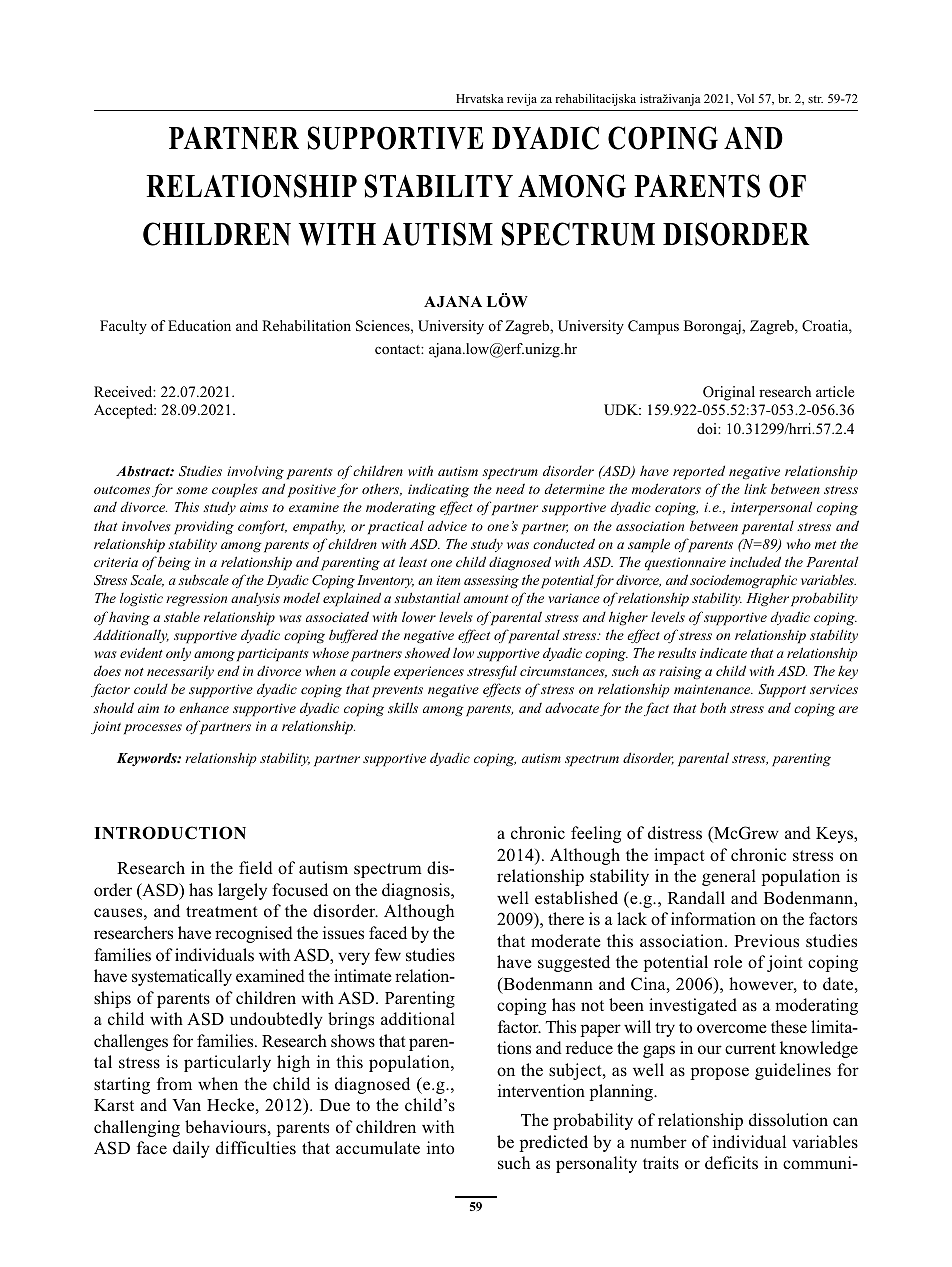  I want to click on Original, so click(729, 393).
